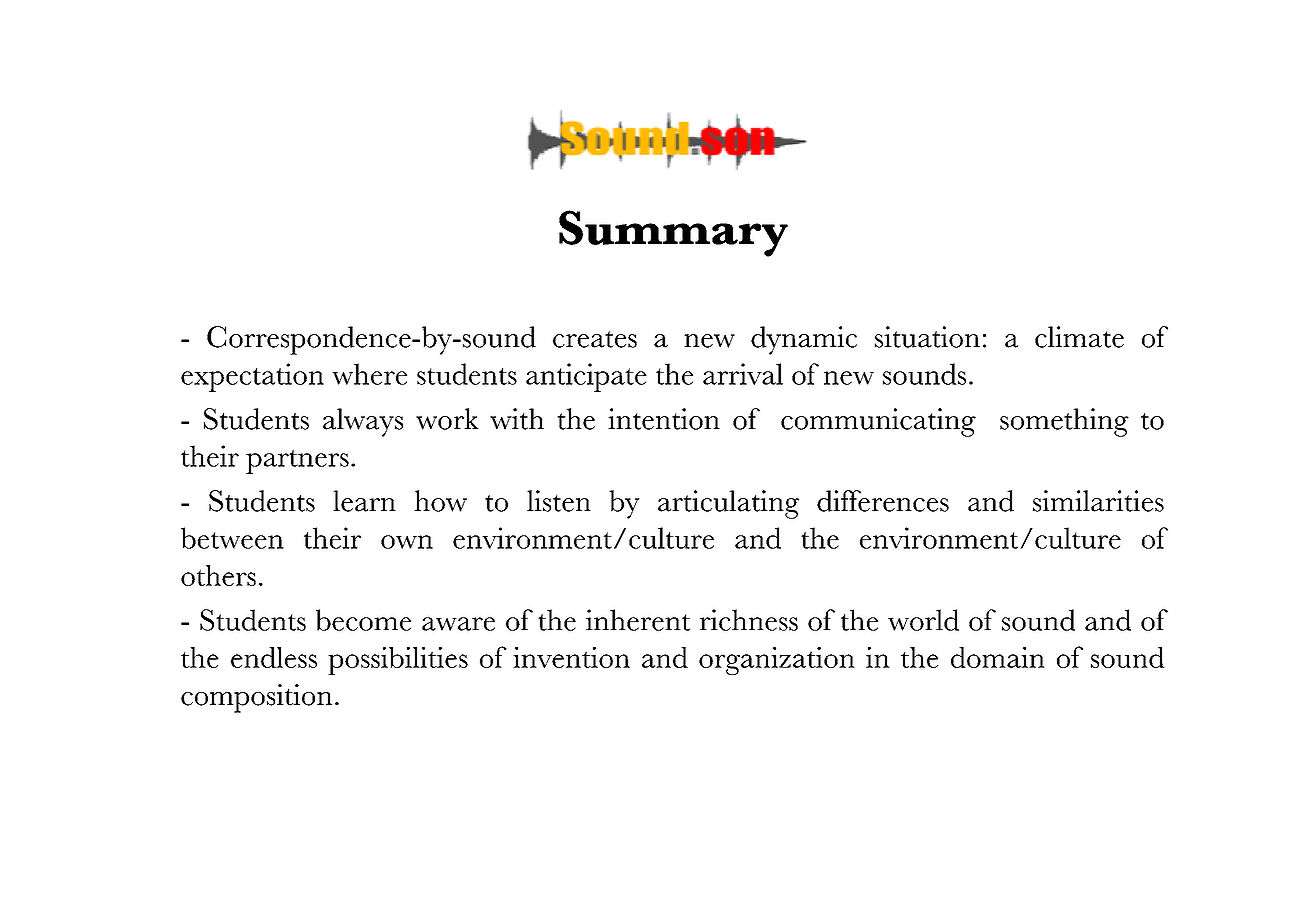 This screenshot has height=924, width=1308. I want to click on partners, so click(297, 462).
